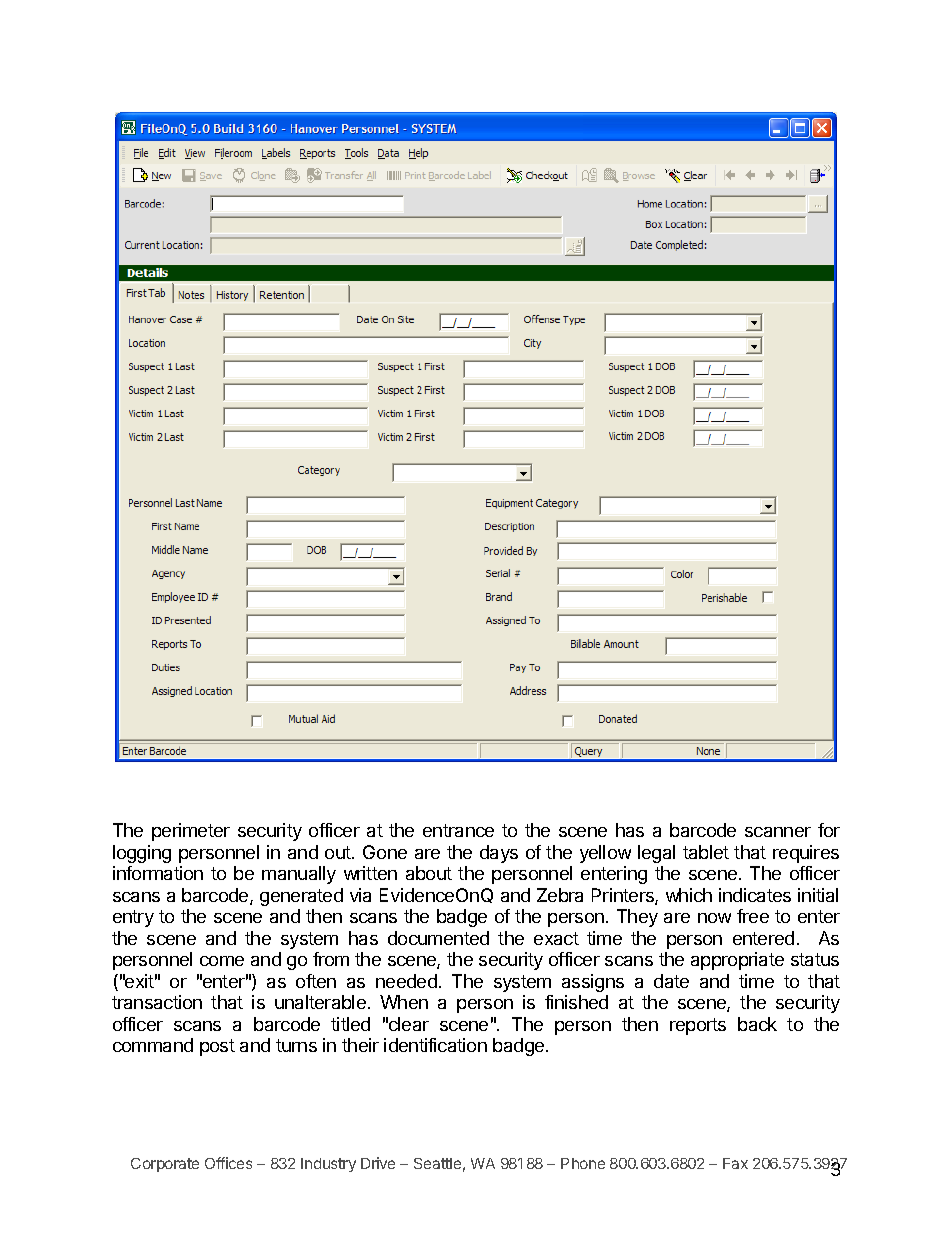  What do you see at coordinates (228, 1163) in the image?
I see `Offices` at bounding box center [228, 1163].
